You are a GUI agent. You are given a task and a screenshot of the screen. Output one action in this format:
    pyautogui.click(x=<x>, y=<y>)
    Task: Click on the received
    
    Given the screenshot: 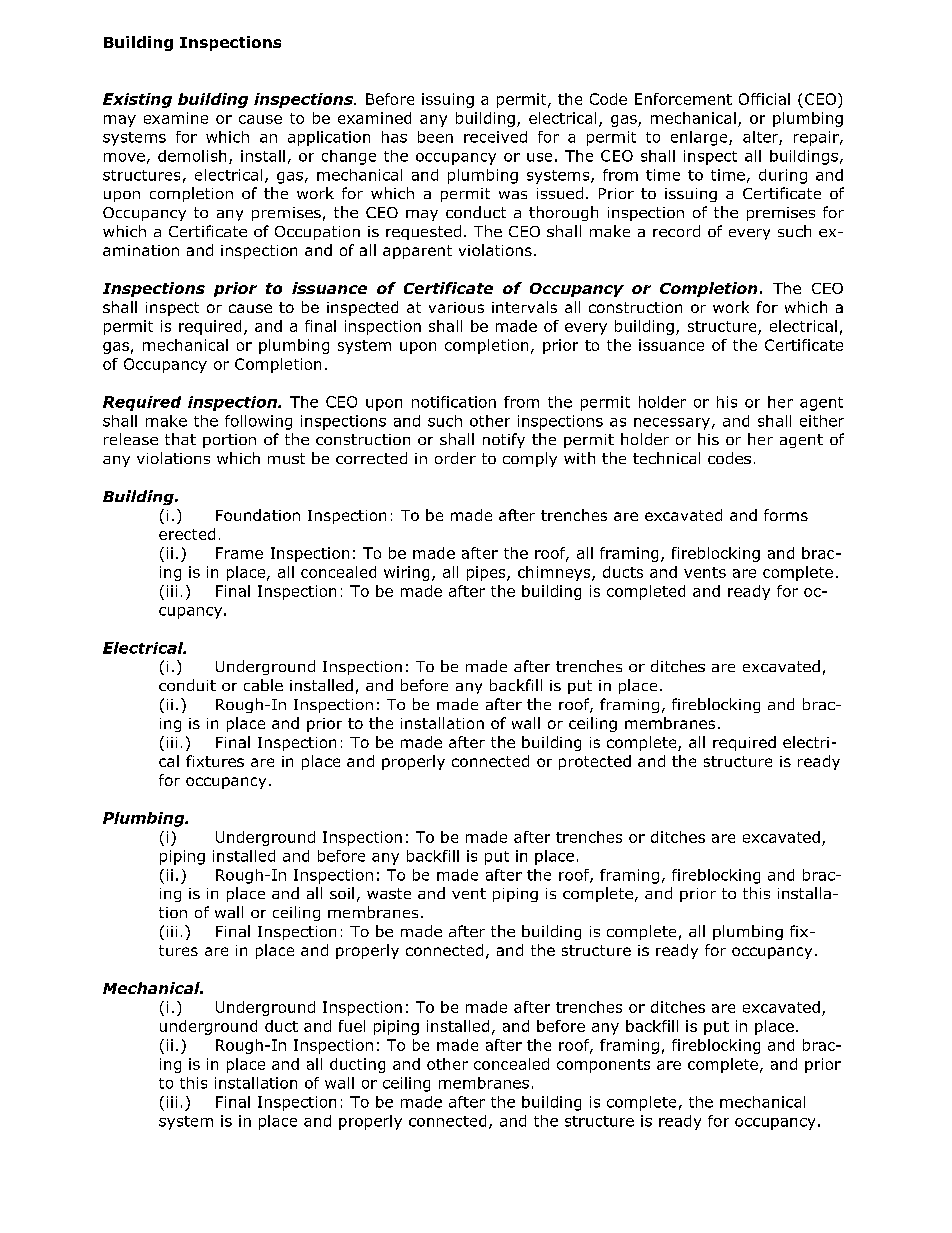 What is the action you would take?
    pyautogui.click(x=495, y=137)
